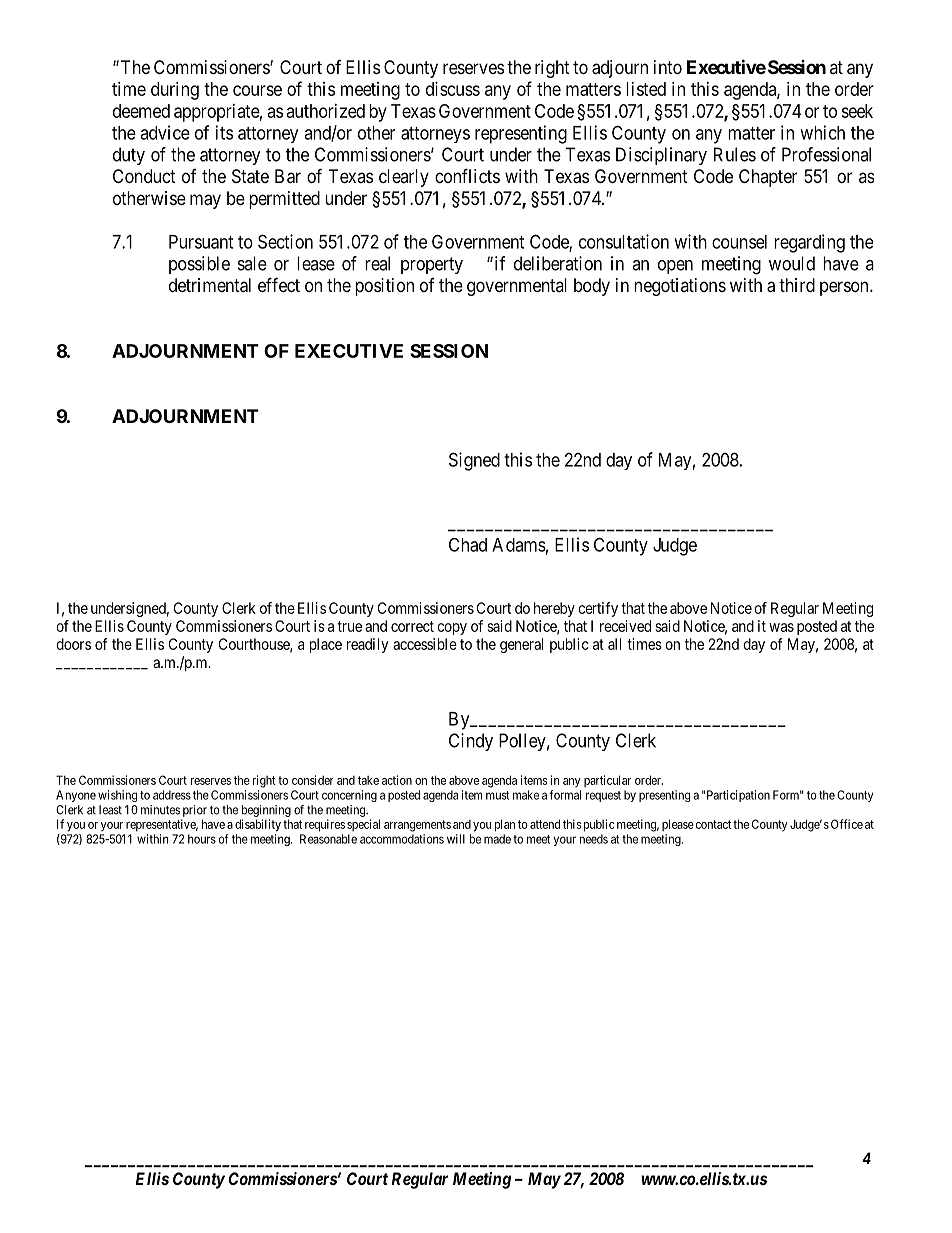 Image resolution: width=952 pixels, height=1233 pixels. I want to click on discuss, so click(453, 89).
